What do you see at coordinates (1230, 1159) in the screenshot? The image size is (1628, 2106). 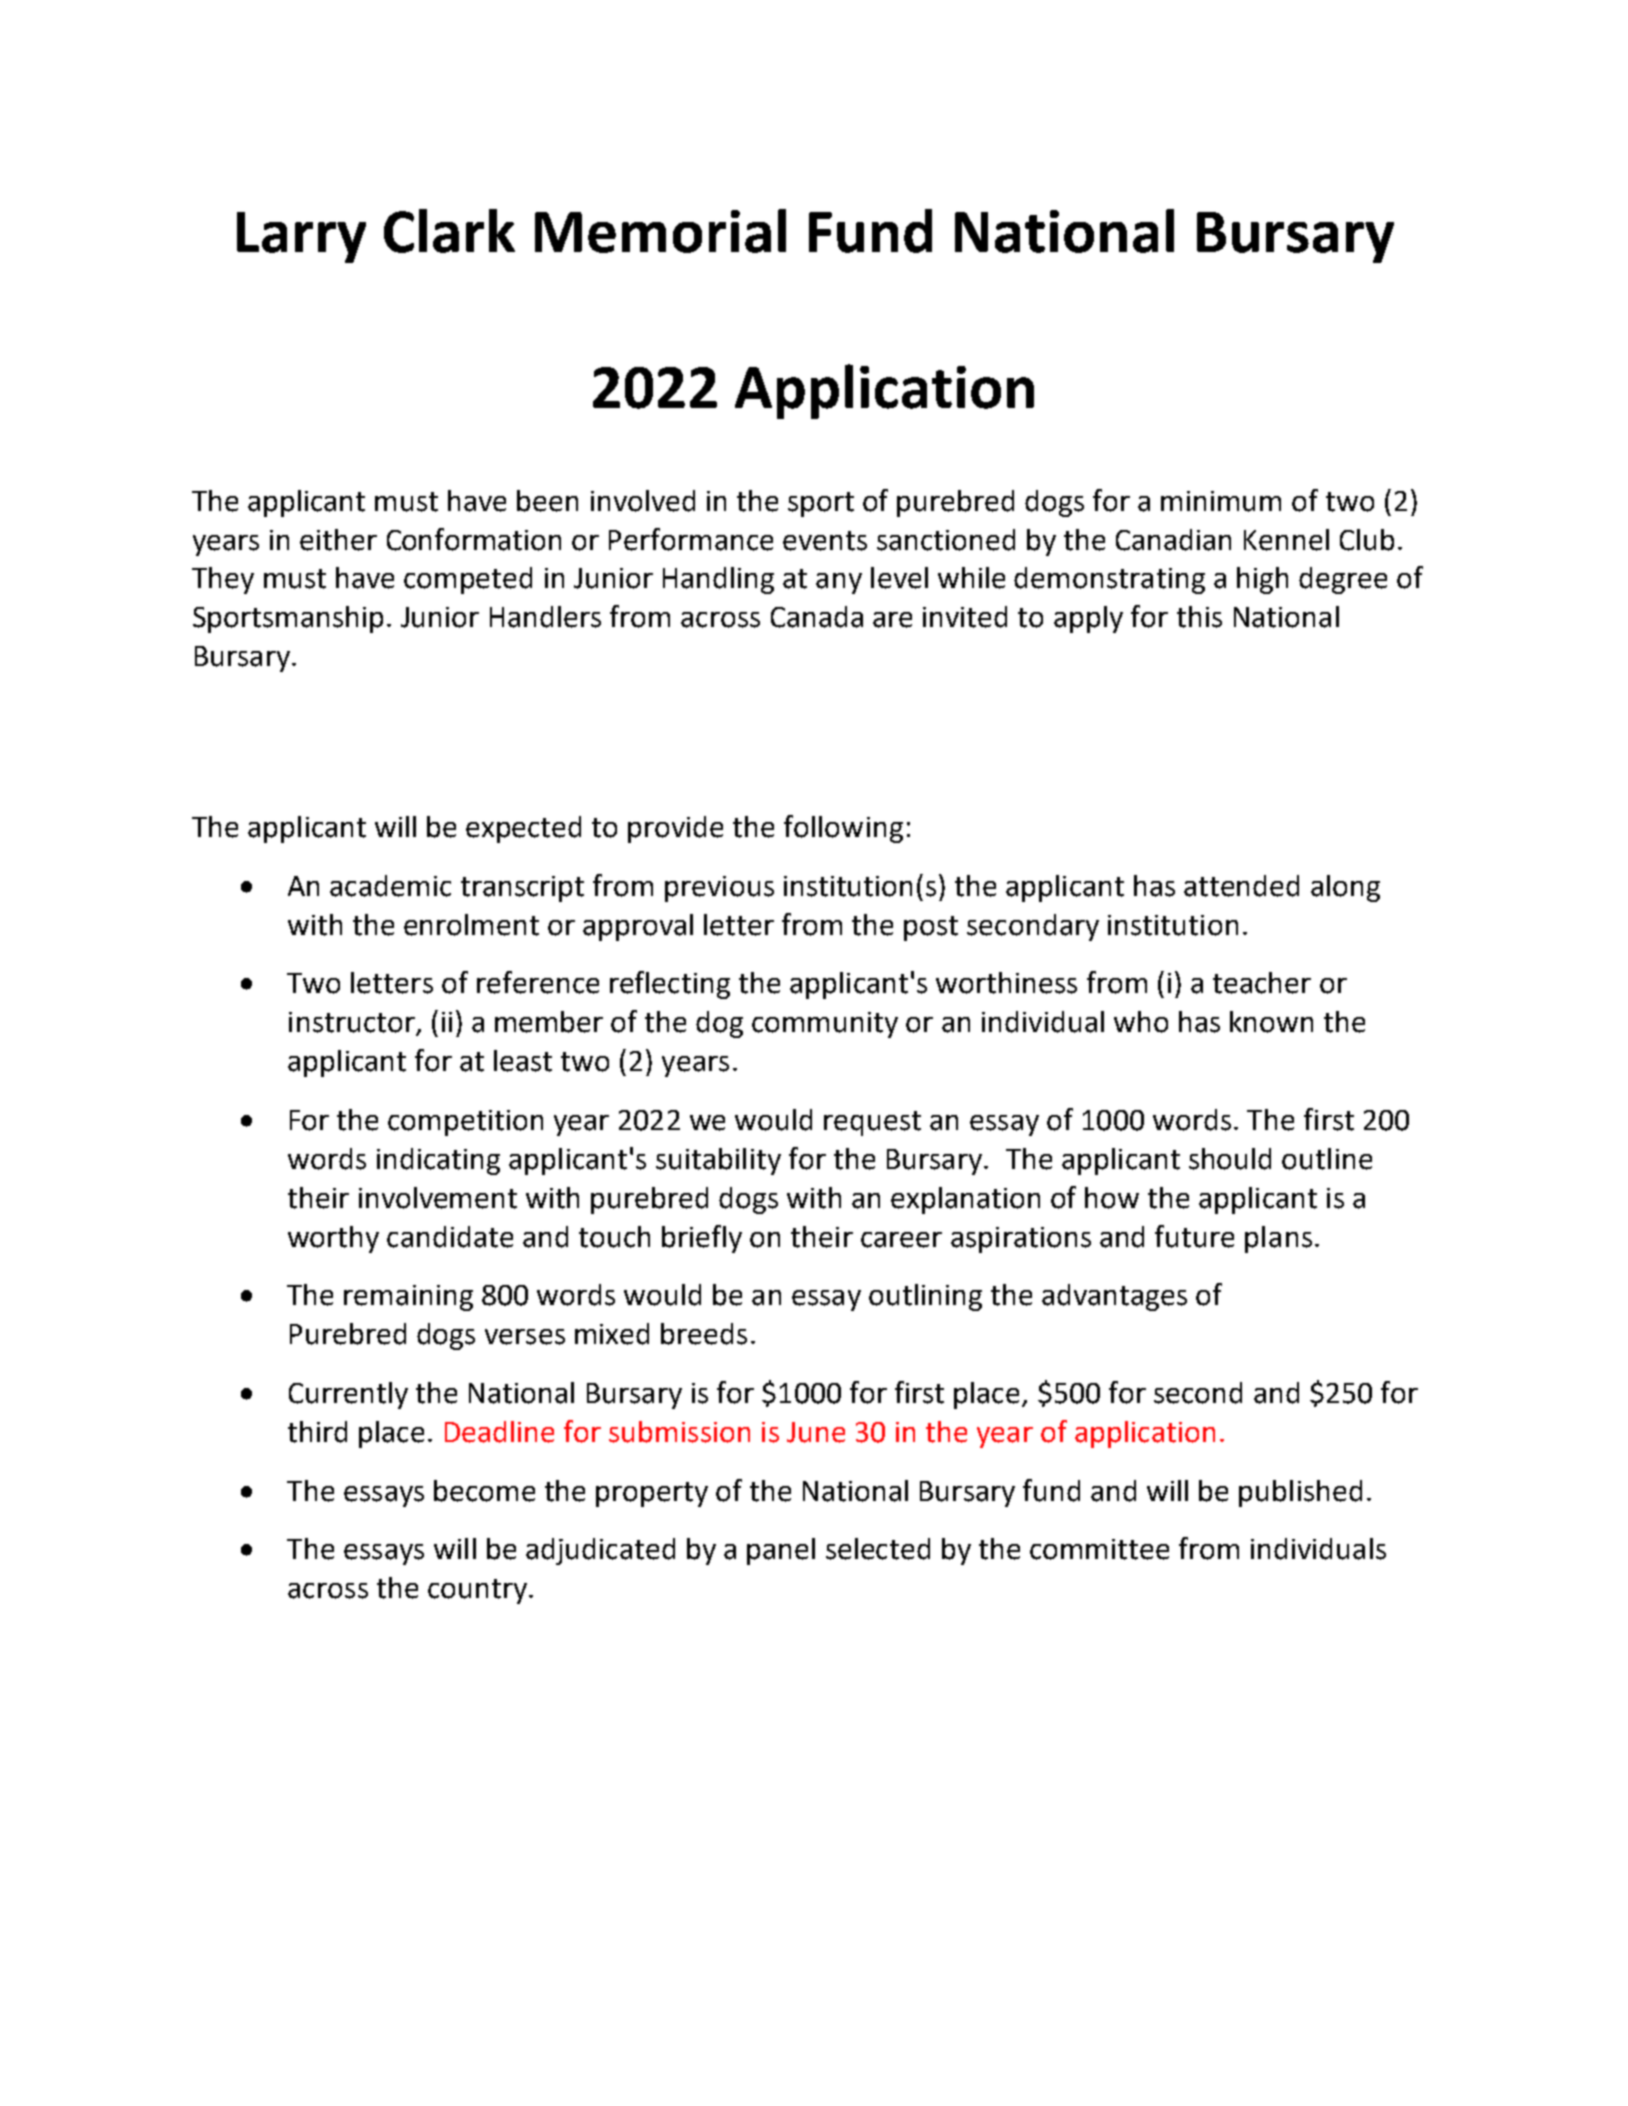 I see `should` at bounding box center [1230, 1159].
